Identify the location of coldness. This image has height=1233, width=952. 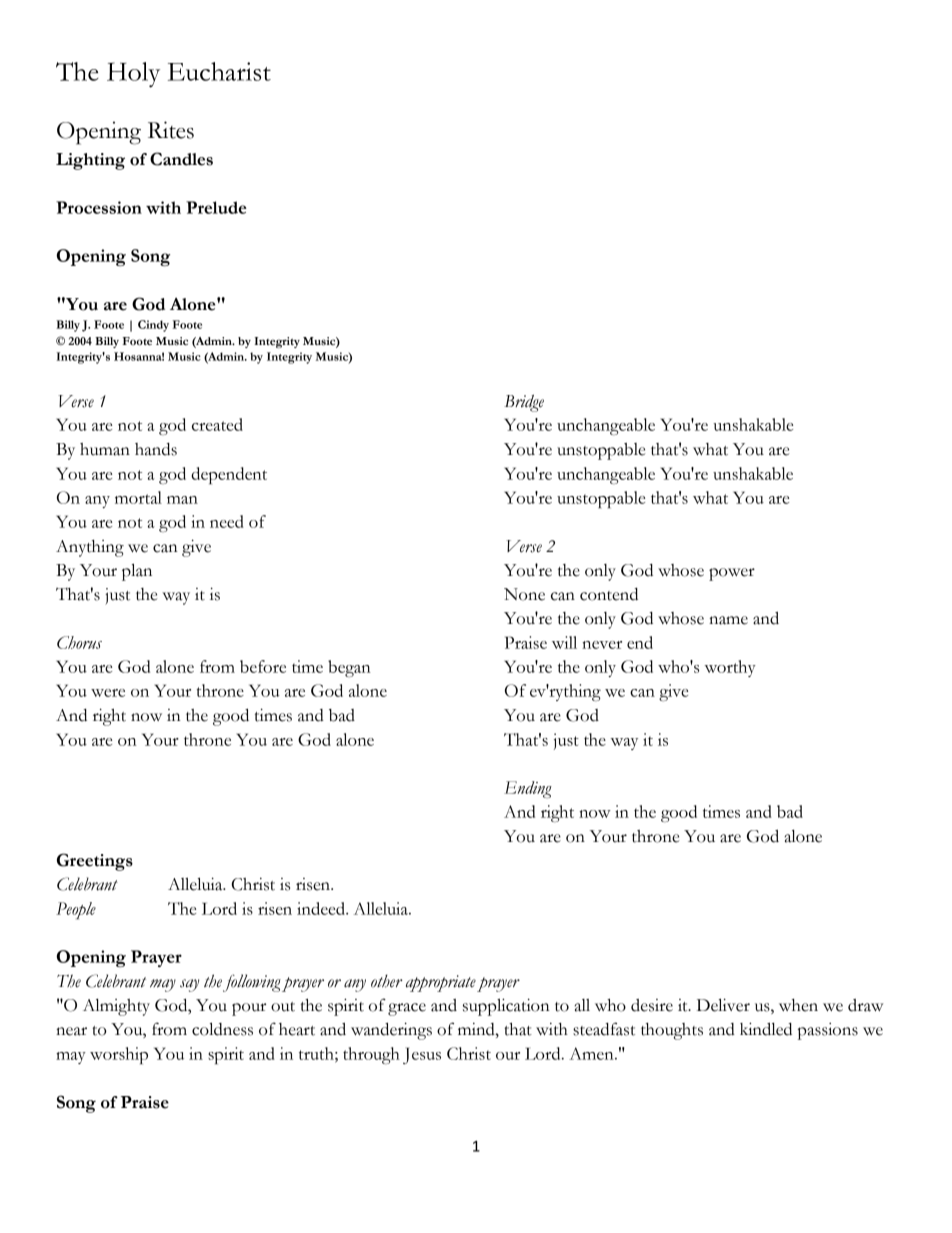
(222, 1029).
